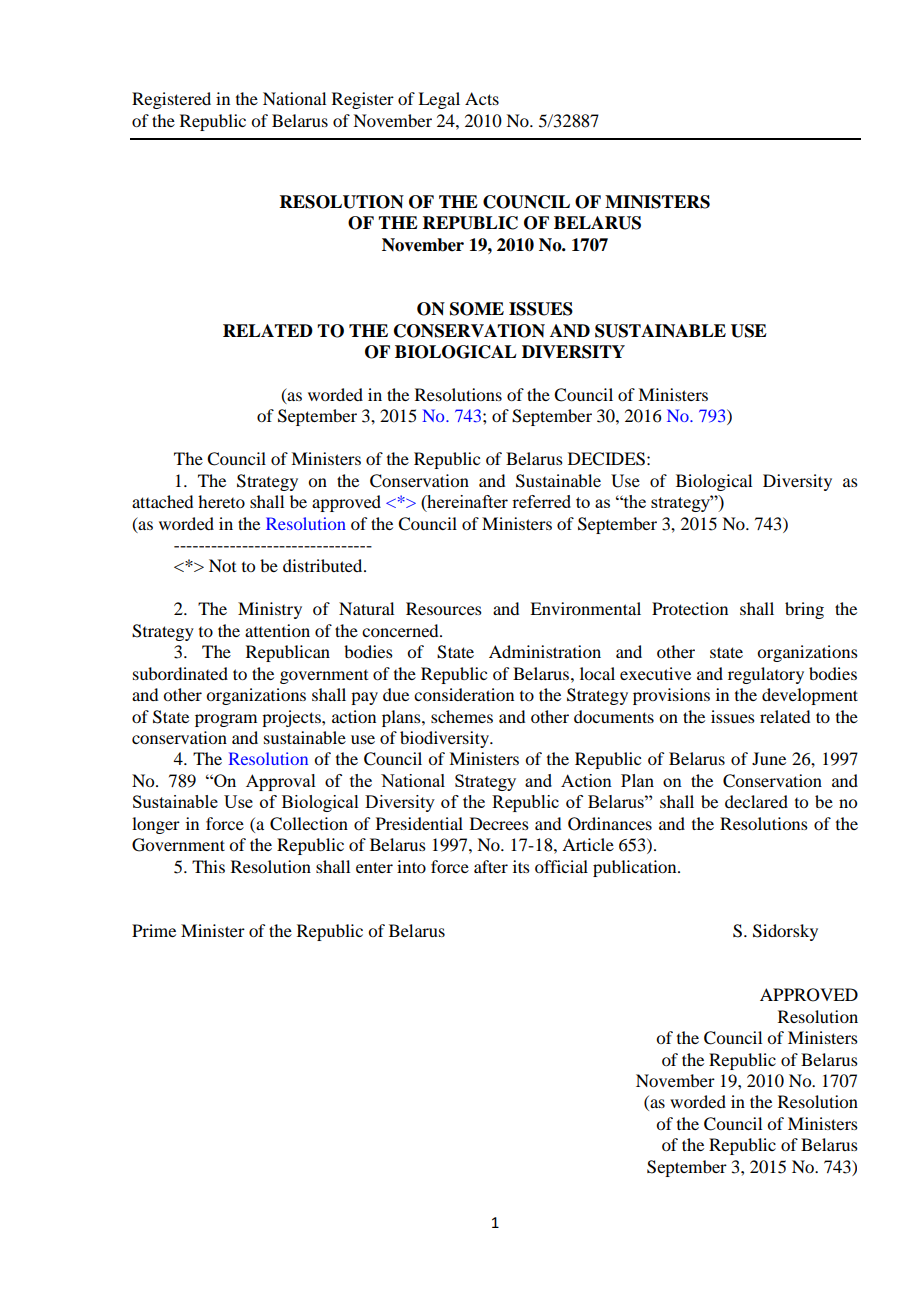  Describe the element at coordinates (636, 868) in the image. I see `publication` at that location.
